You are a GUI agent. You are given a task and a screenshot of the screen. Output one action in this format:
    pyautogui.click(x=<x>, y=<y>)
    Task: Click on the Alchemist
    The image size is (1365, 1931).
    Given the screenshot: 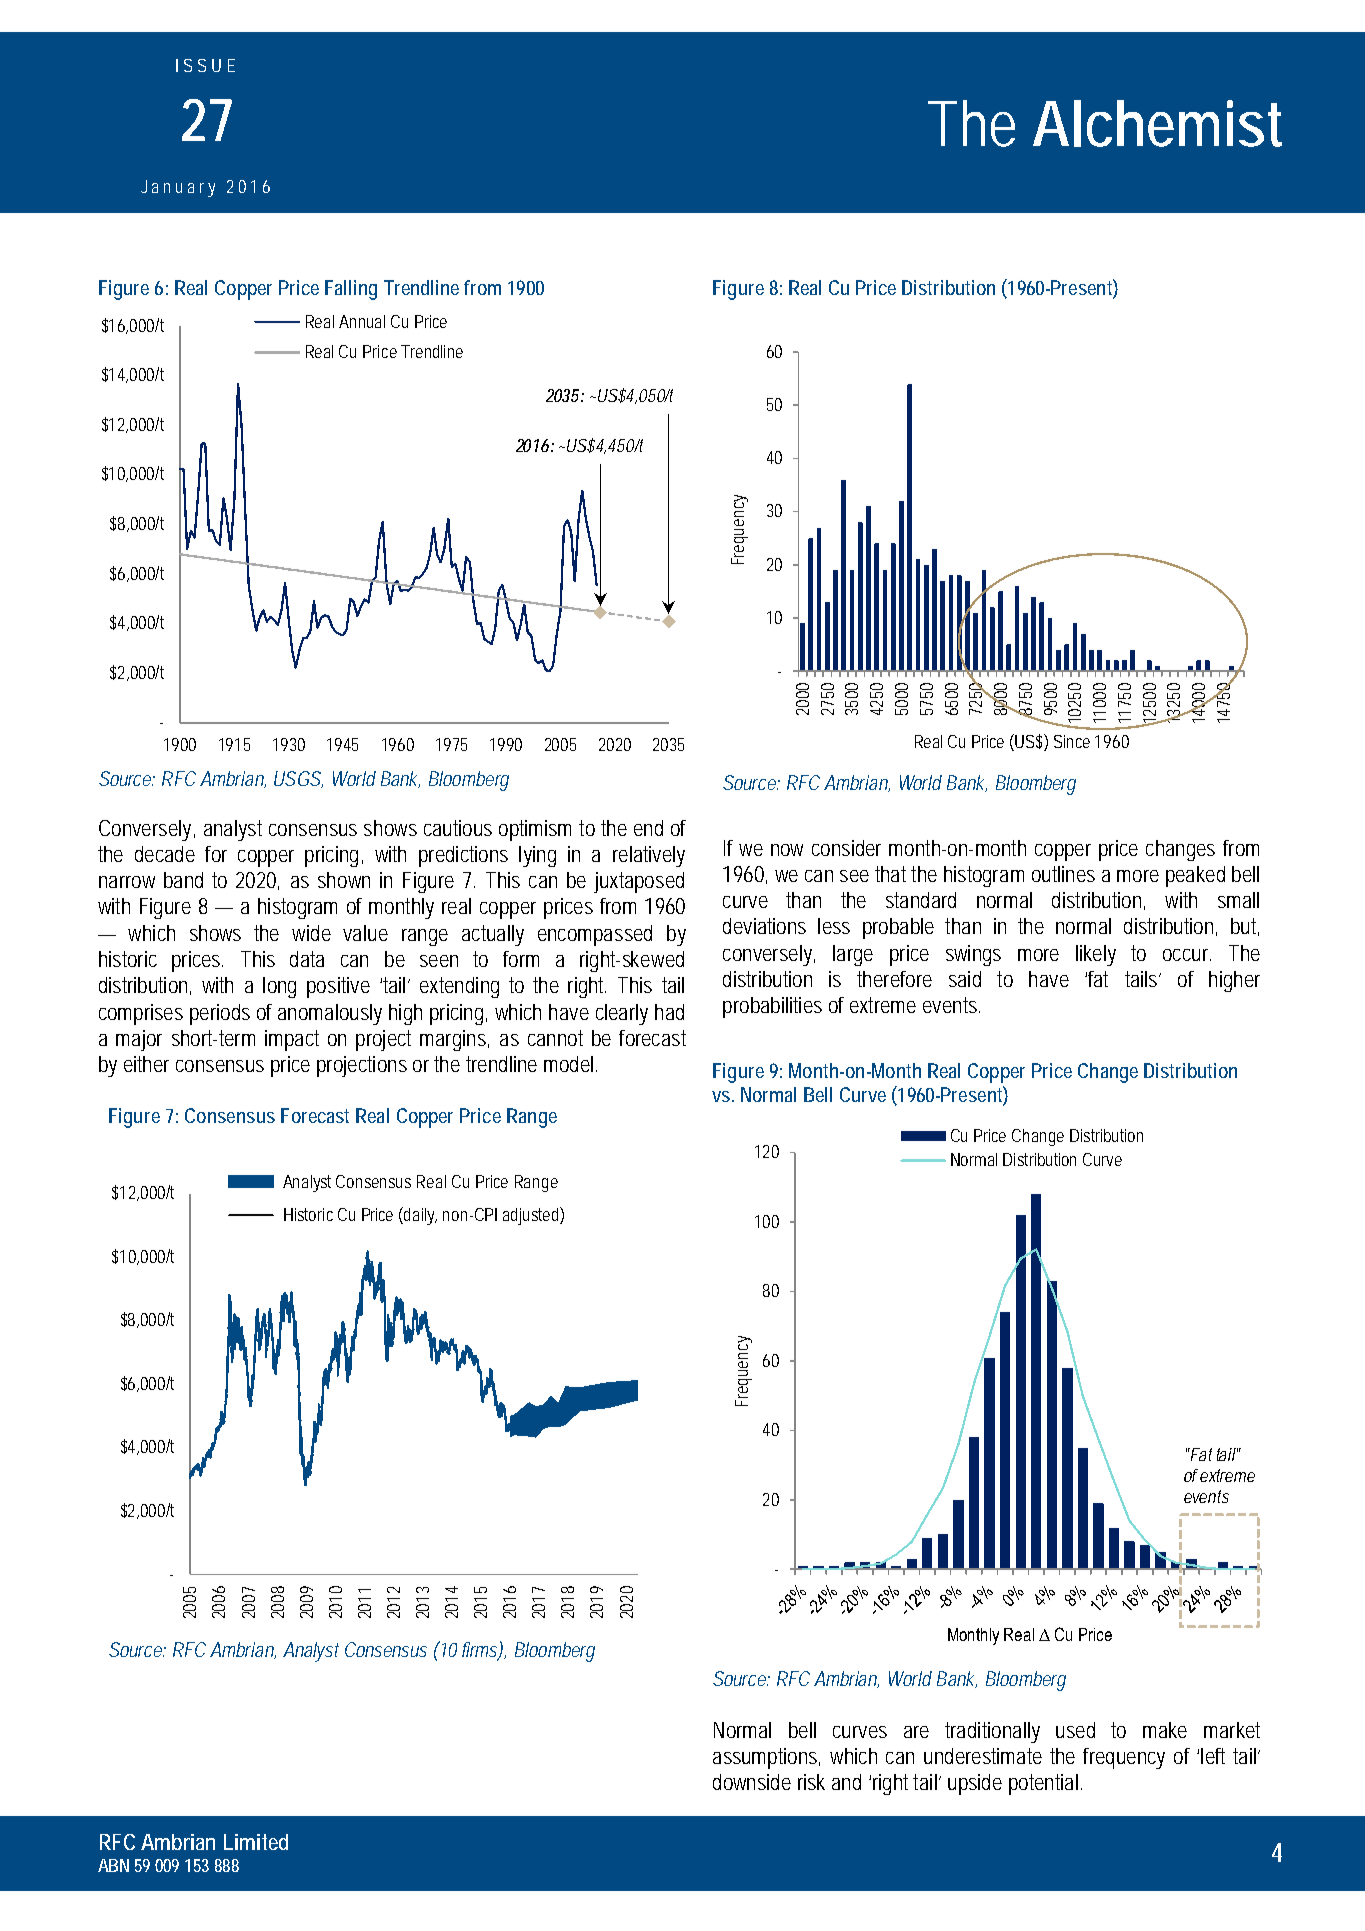 What is the action you would take?
    pyautogui.click(x=1157, y=123)
